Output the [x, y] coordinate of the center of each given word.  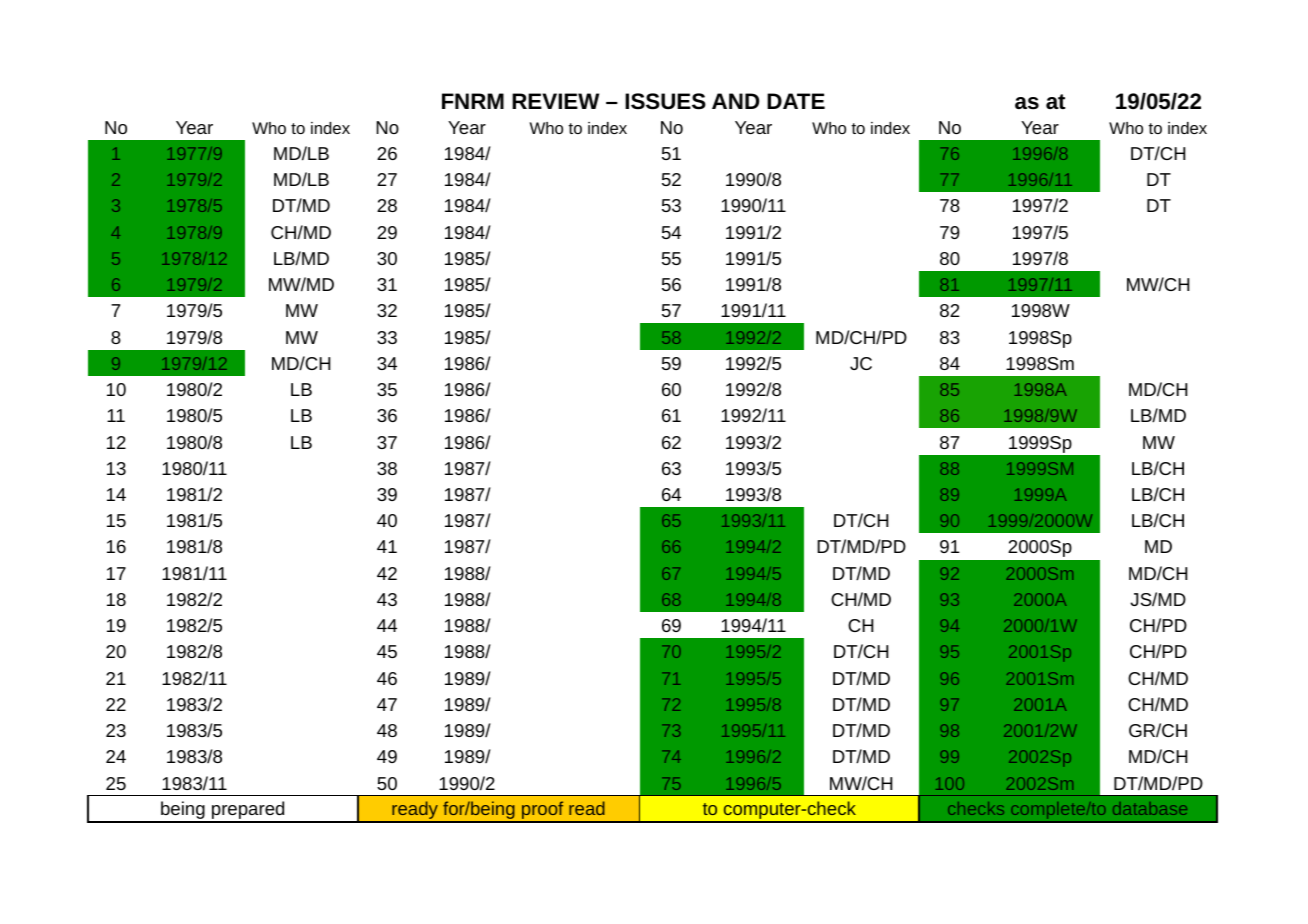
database [1150, 810]
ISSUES [665, 101]
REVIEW [555, 101]
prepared [248, 811]
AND [735, 101]
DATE [796, 101]
